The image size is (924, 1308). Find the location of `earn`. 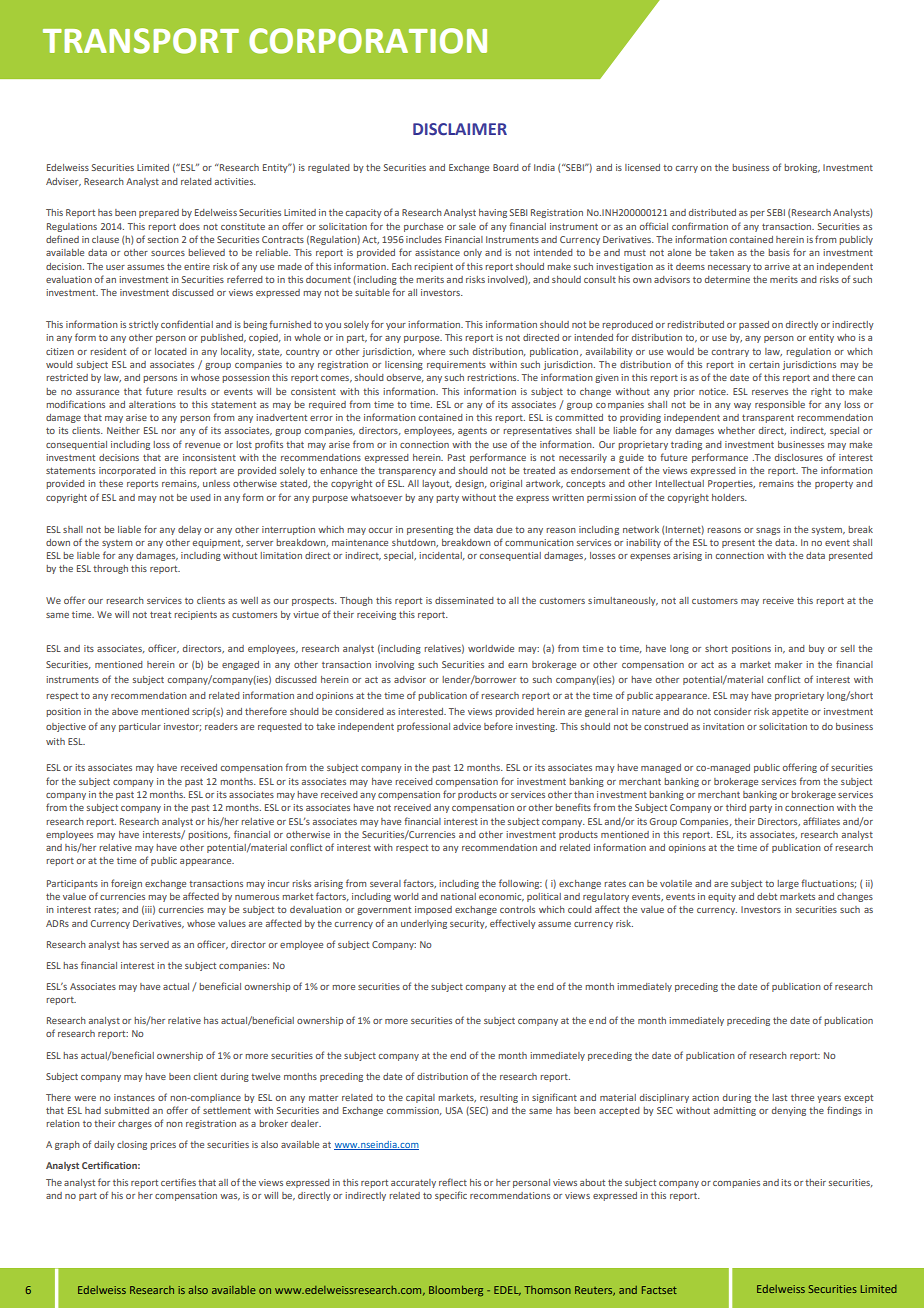

earn is located at coordinates (518, 665).
